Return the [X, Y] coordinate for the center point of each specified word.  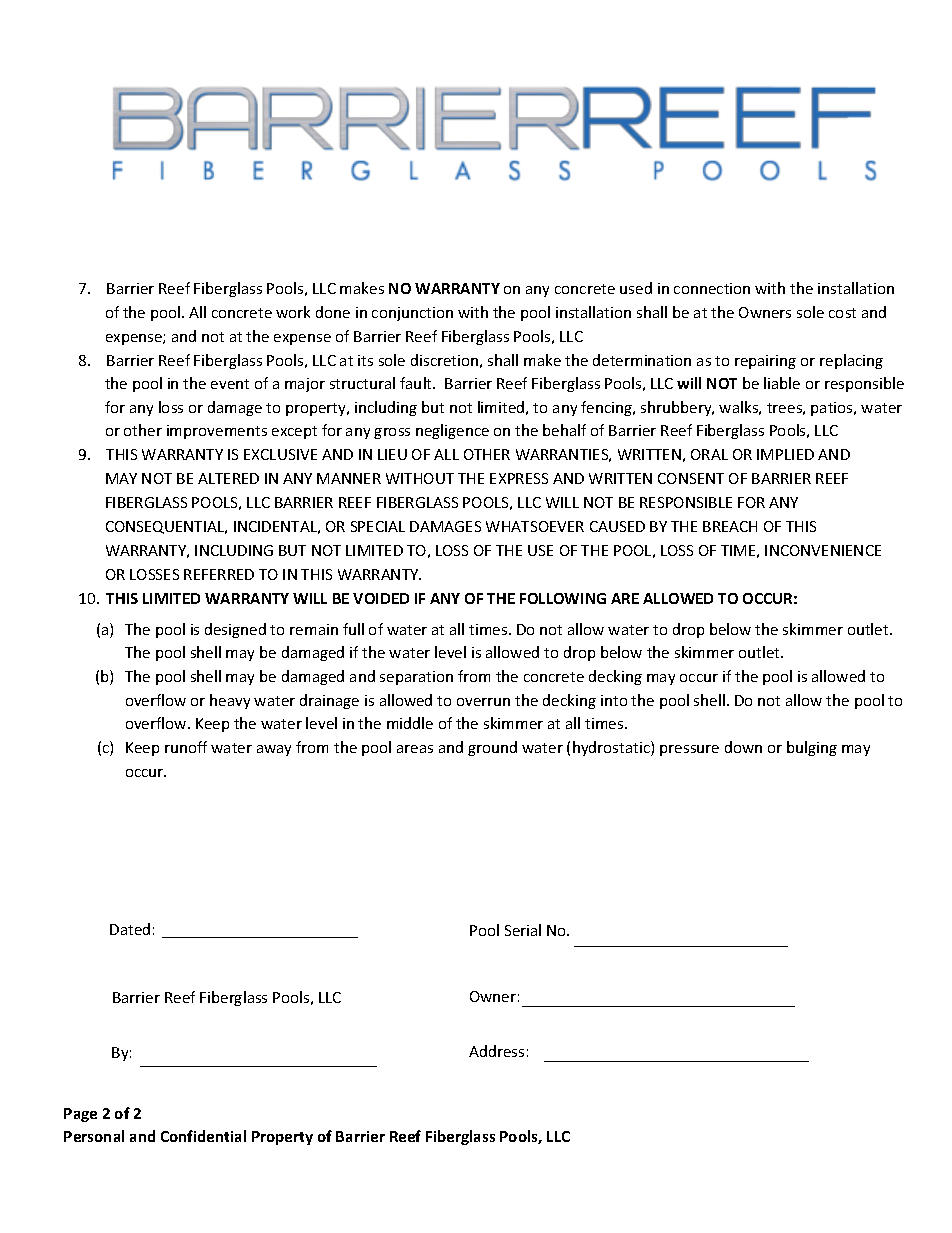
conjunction [412, 314]
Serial [523, 930]
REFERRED [219, 574]
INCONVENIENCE [823, 550]
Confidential [203, 1136]
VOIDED [381, 598]
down [743, 747]
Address [496, 1051]
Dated [130, 929]
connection [712, 288]
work [293, 312]
